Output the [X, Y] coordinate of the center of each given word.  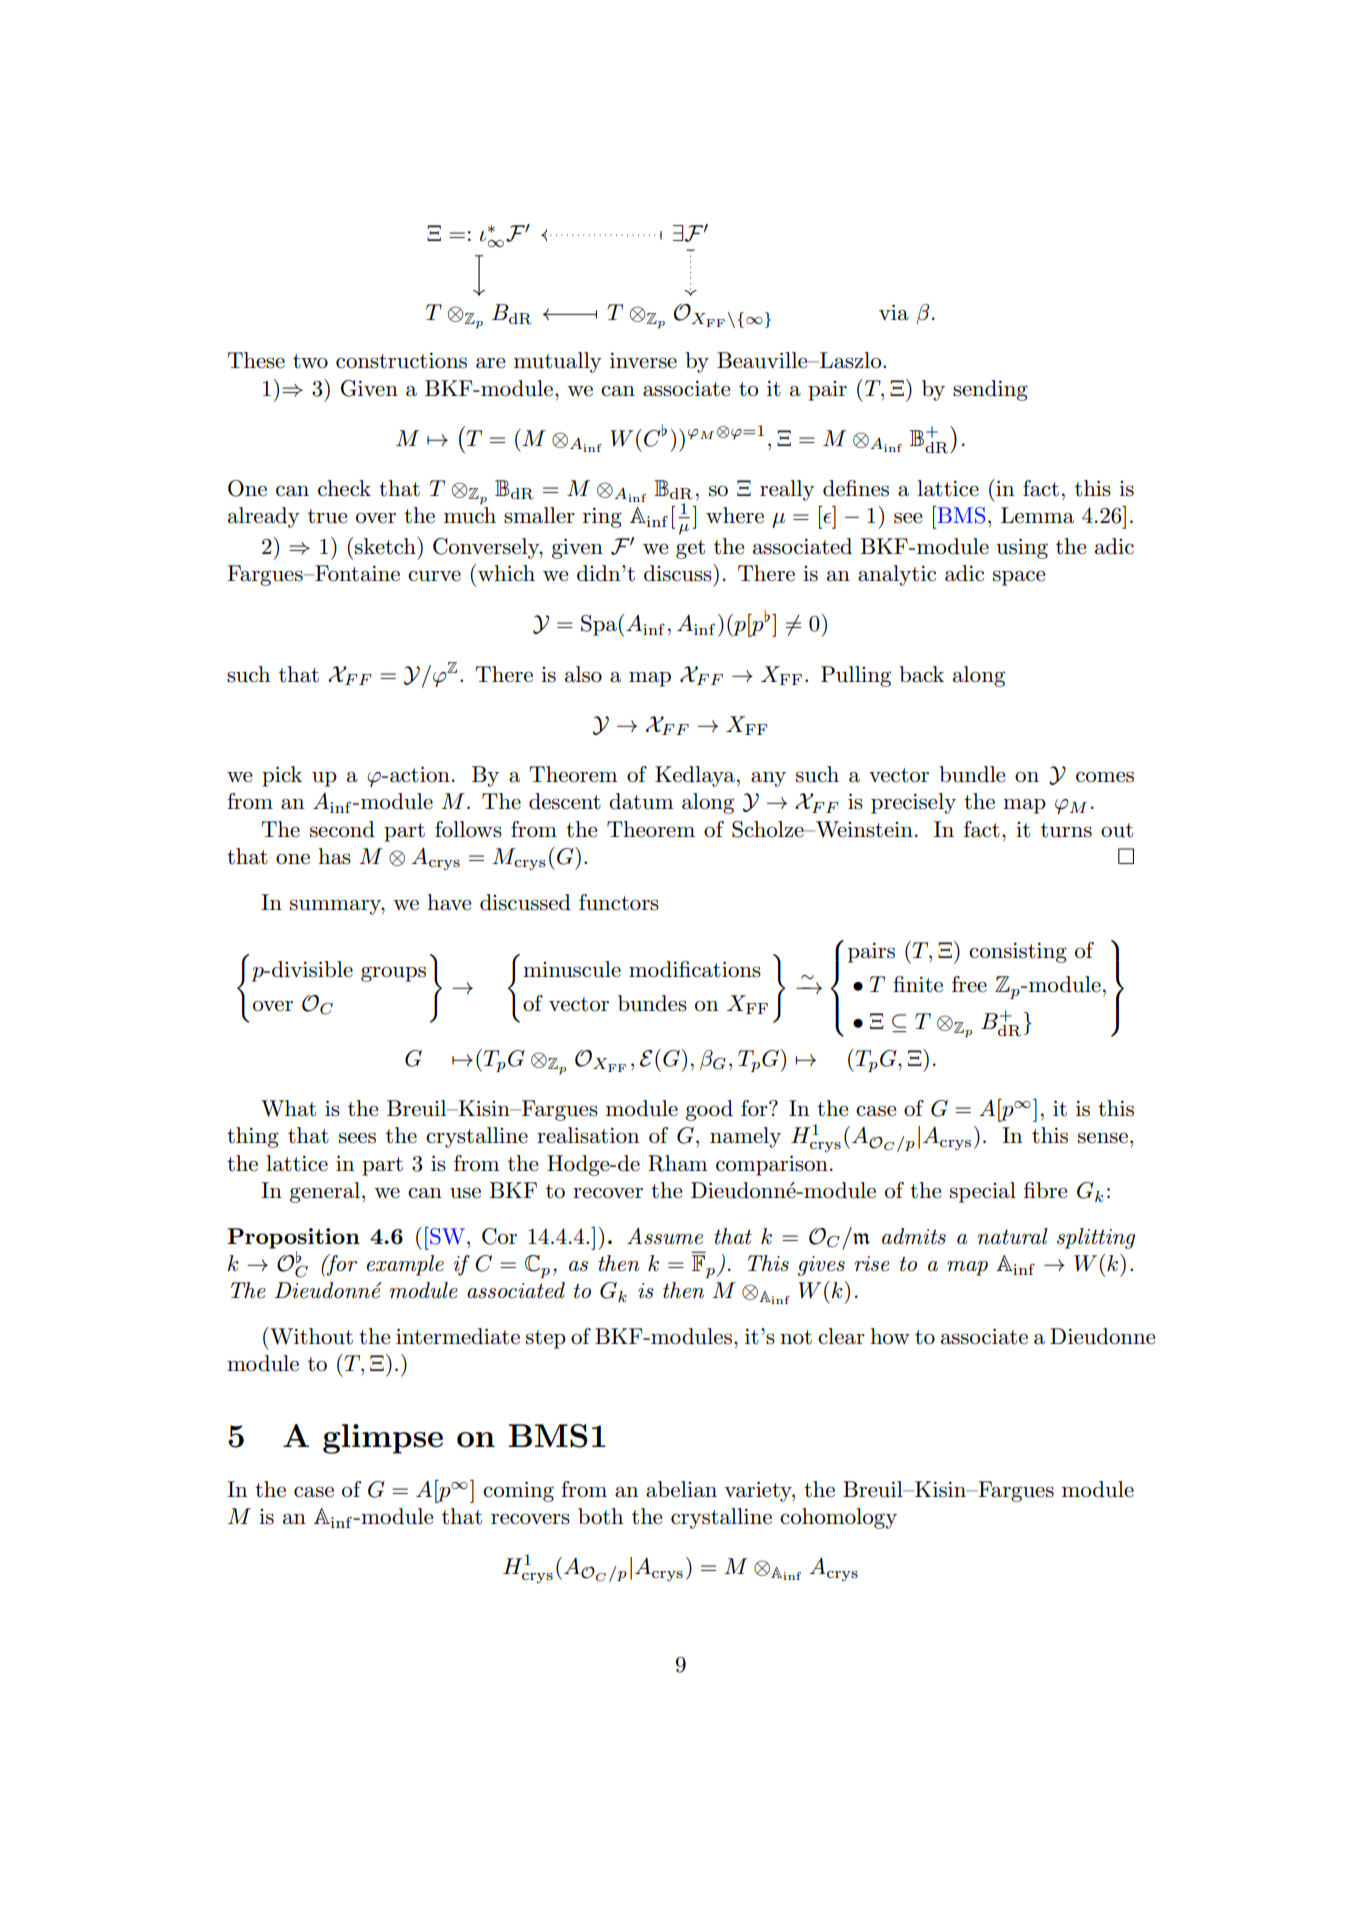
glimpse [383, 1439]
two [310, 361]
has [334, 856]
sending [990, 390]
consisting [1018, 953]
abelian [681, 1489]
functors [619, 902]
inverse [643, 361]
